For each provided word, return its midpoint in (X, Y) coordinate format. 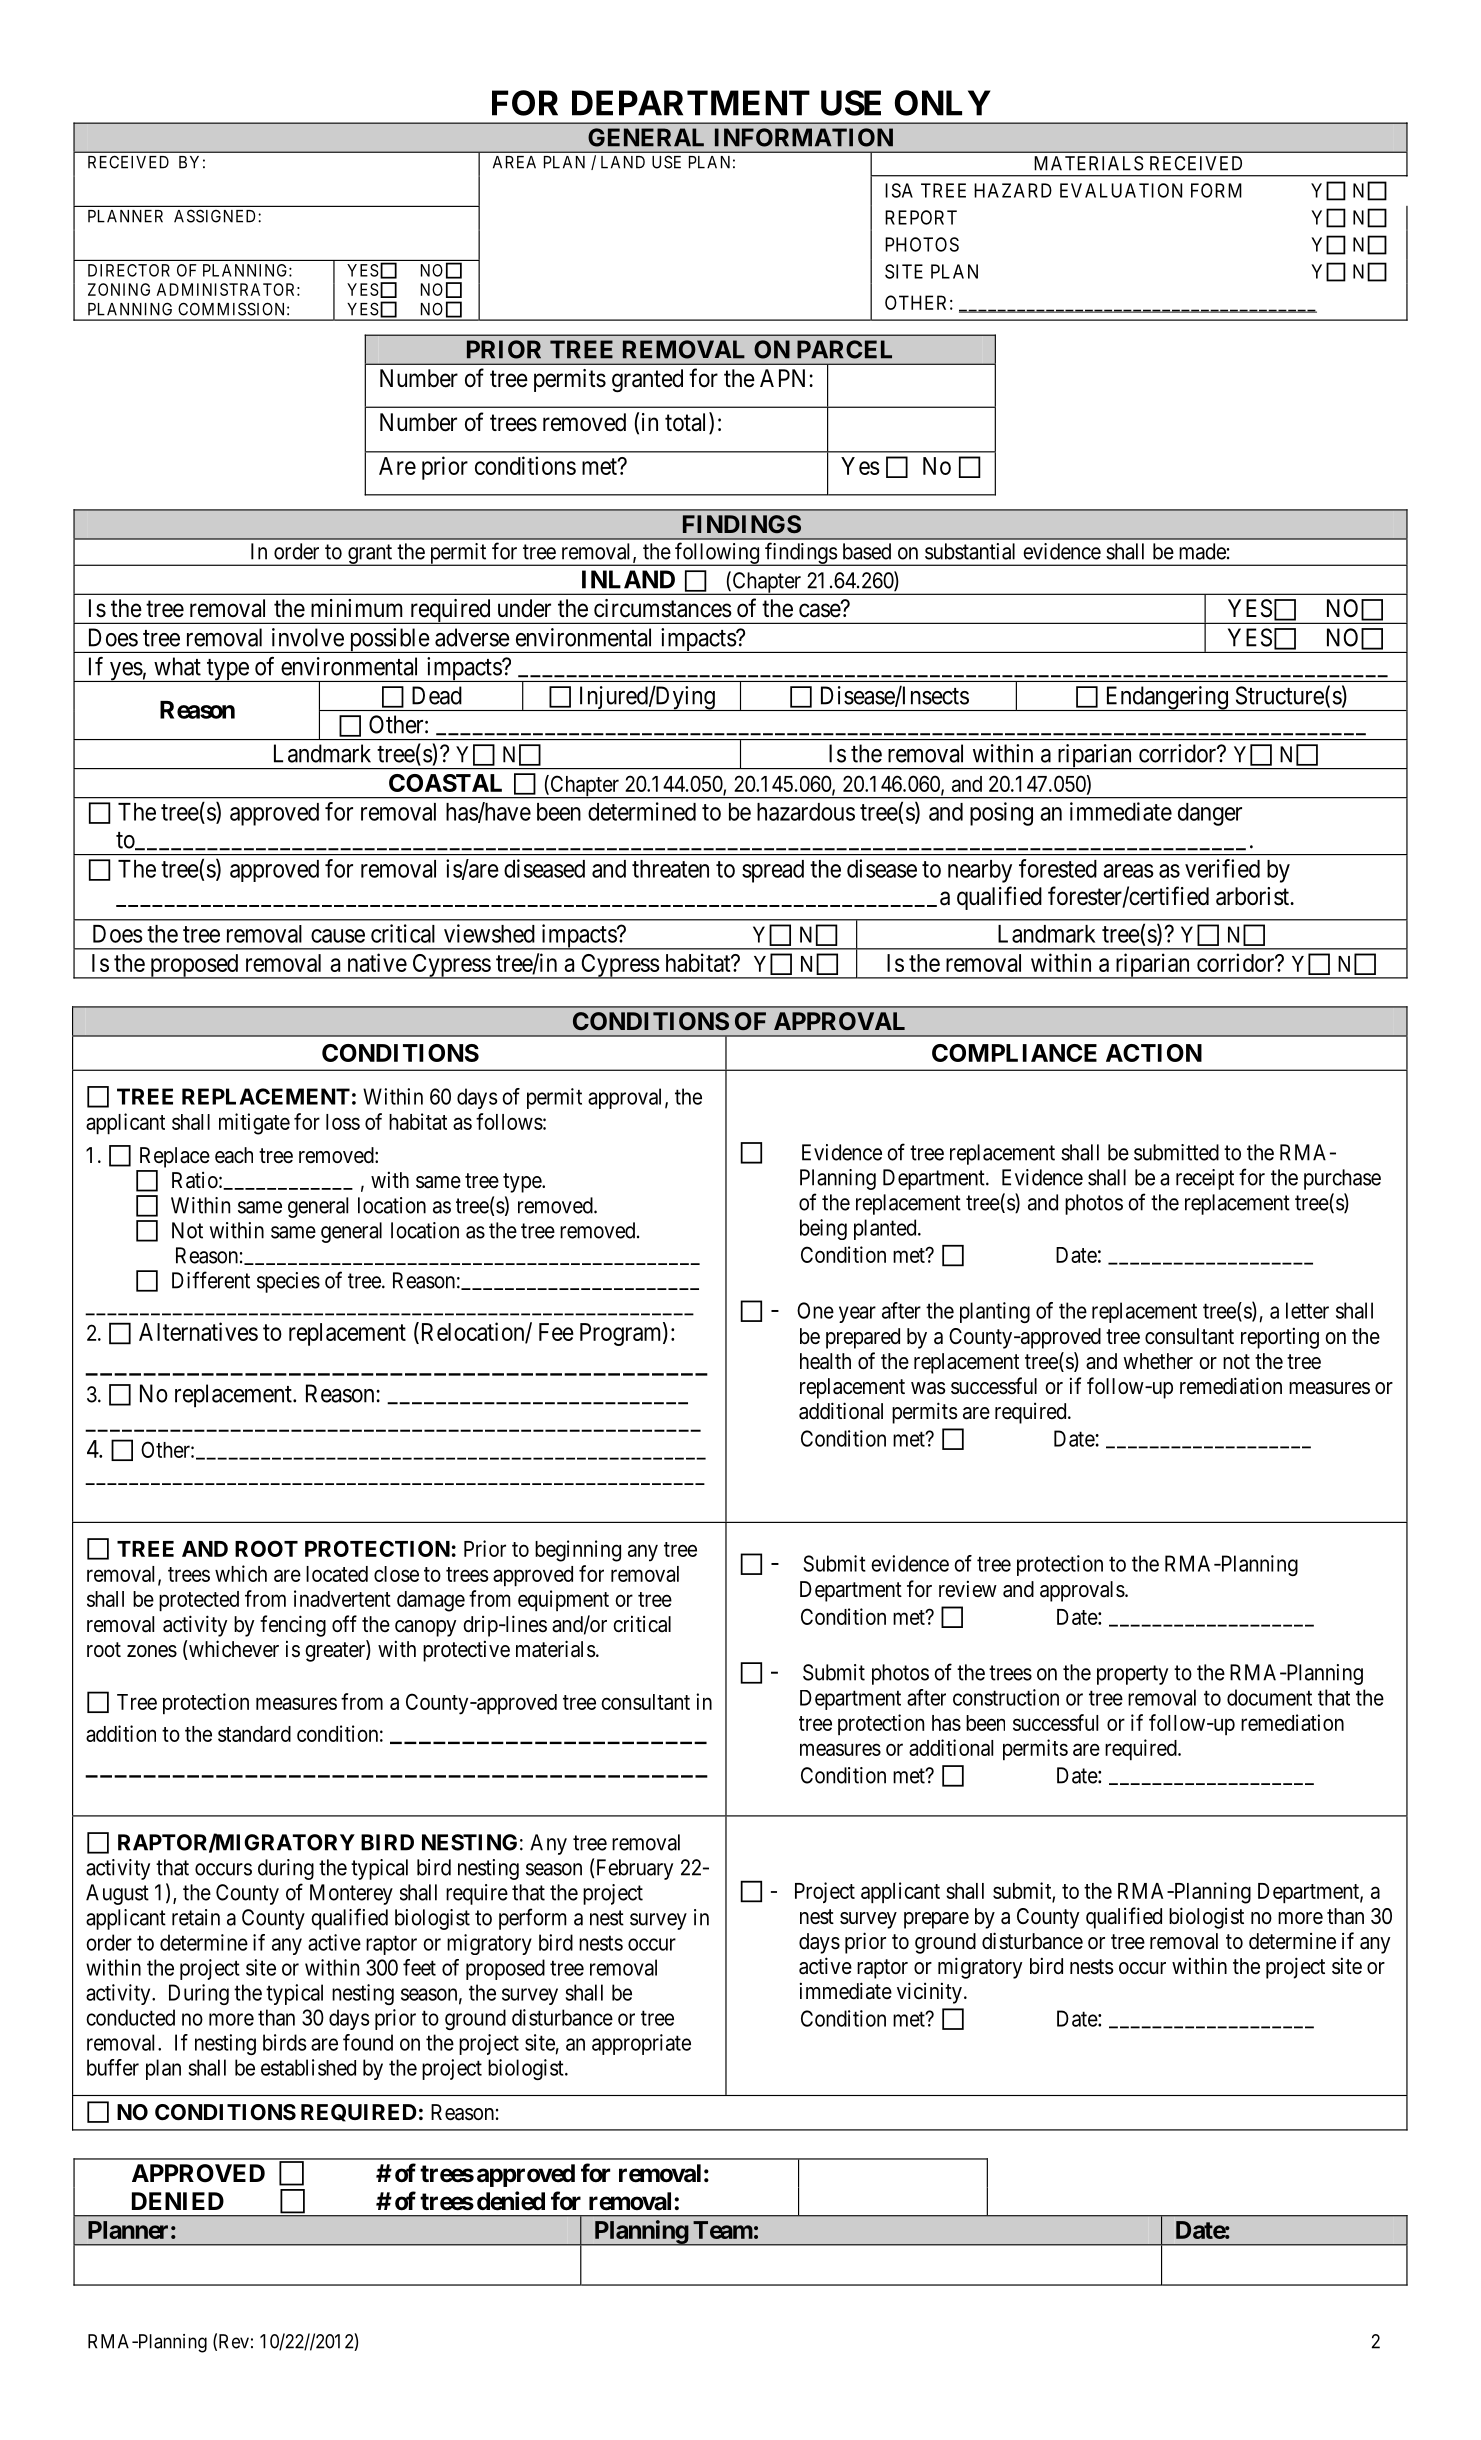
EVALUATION (1121, 190)
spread (773, 871)
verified (1222, 868)
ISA (899, 190)
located (337, 1574)
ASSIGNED (216, 216)
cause (338, 936)
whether (1158, 1361)
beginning (578, 1551)
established (308, 2067)
